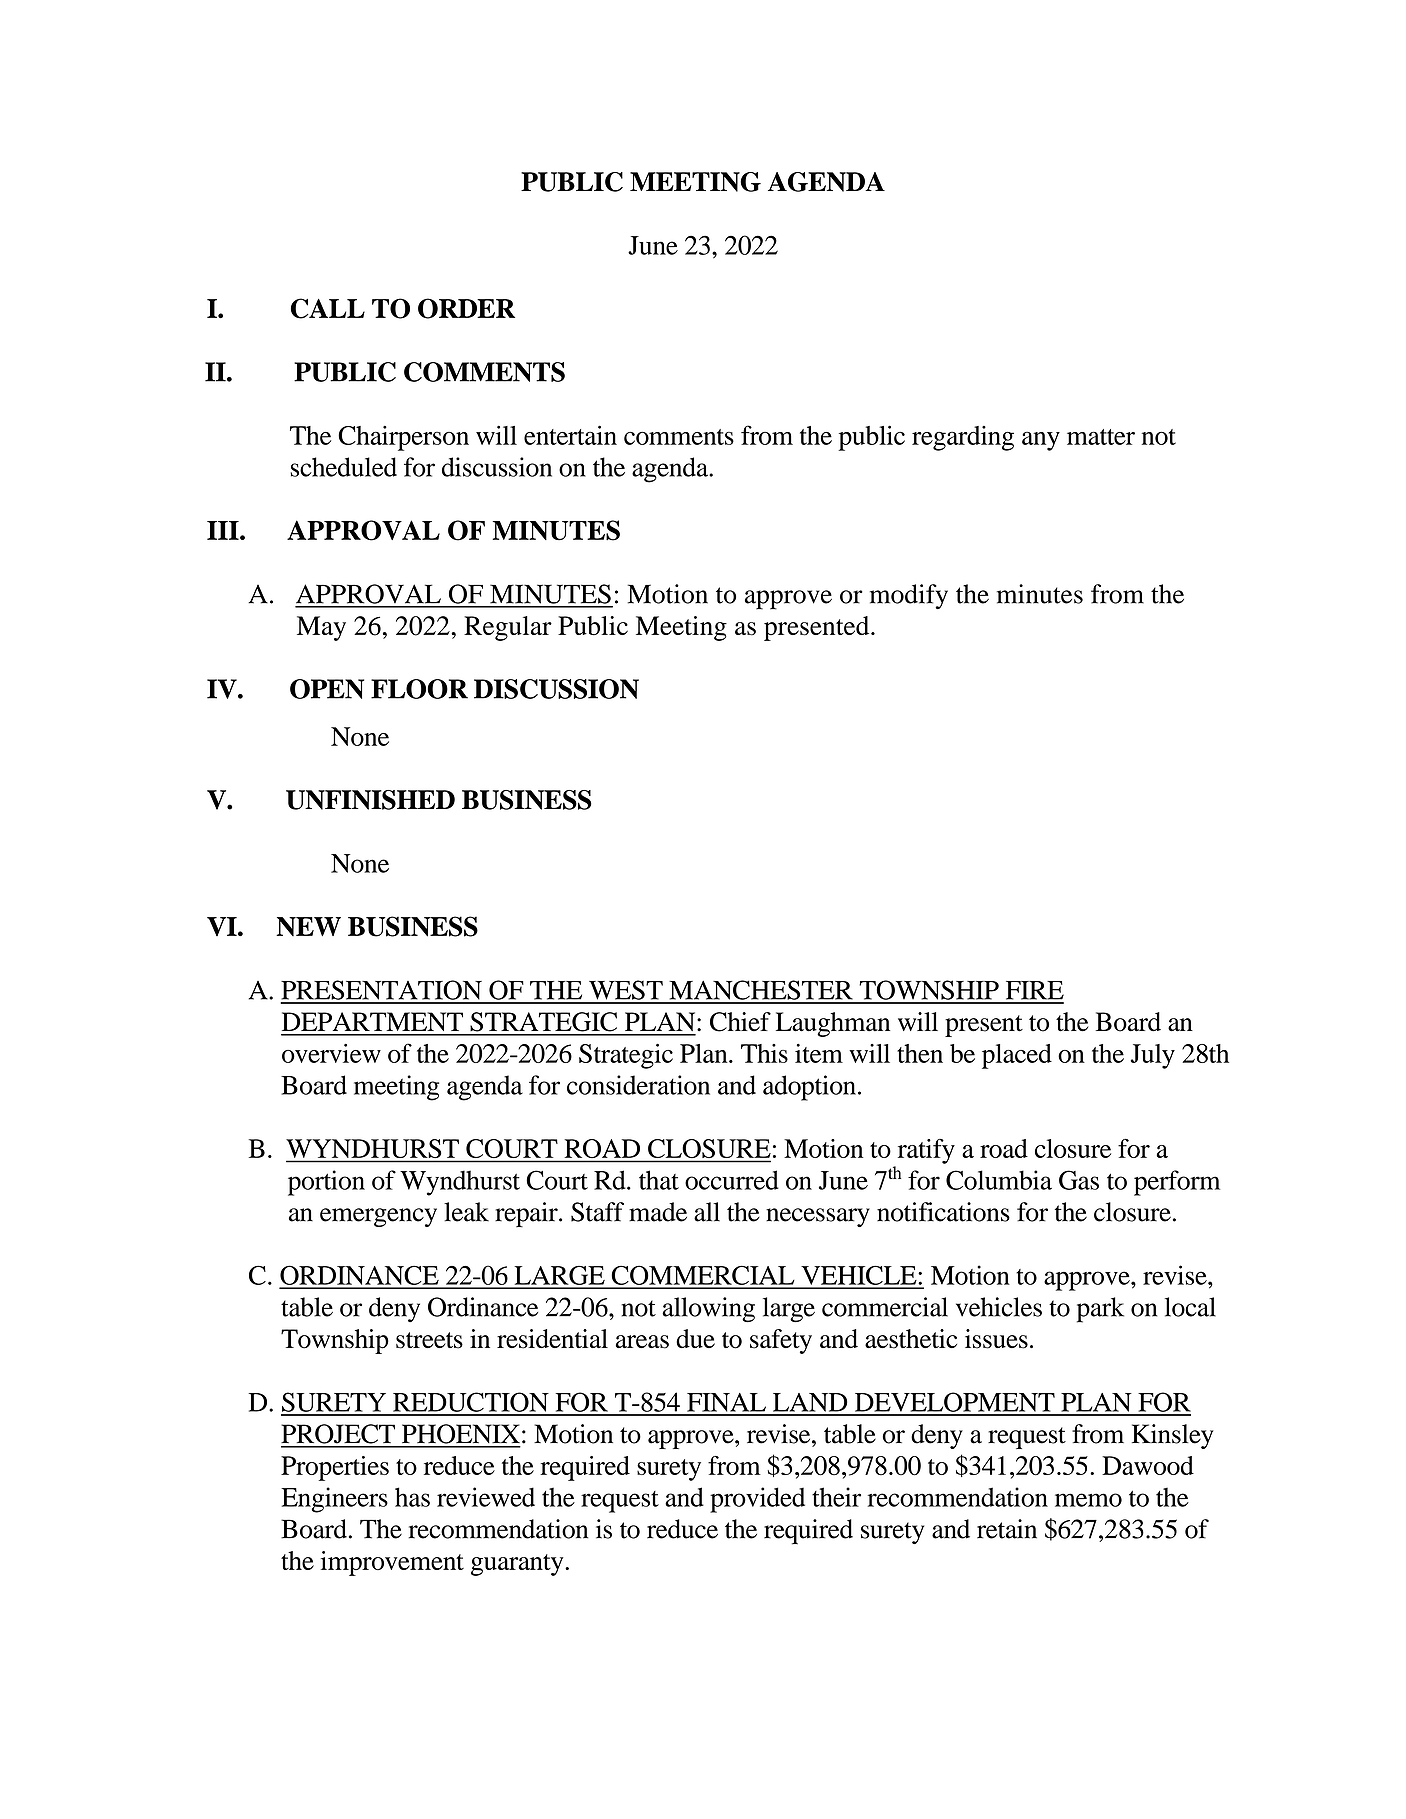  What do you see at coordinates (308, 926) in the image?
I see `NEW` at bounding box center [308, 926].
